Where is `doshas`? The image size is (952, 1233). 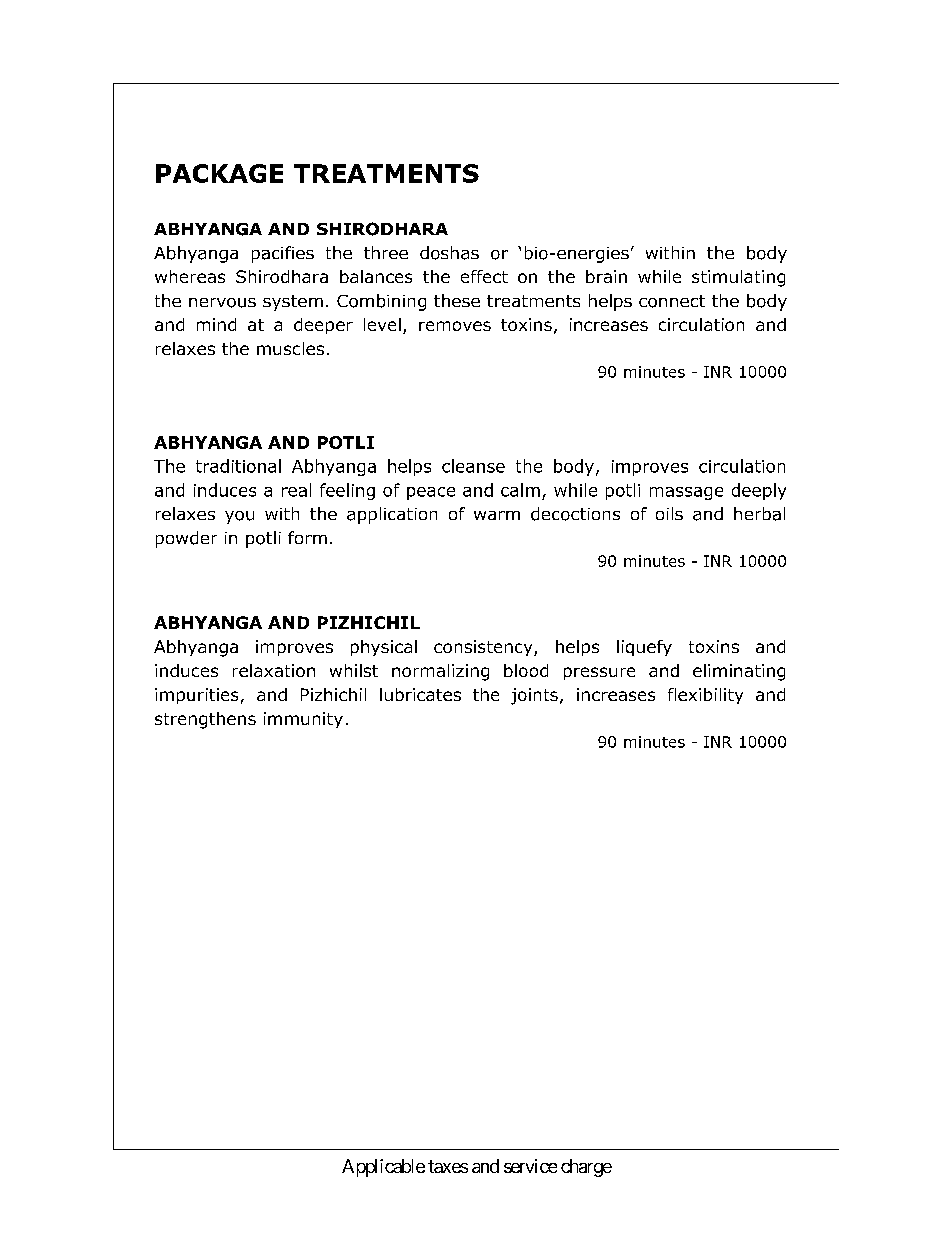
doshas is located at coordinates (449, 253).
